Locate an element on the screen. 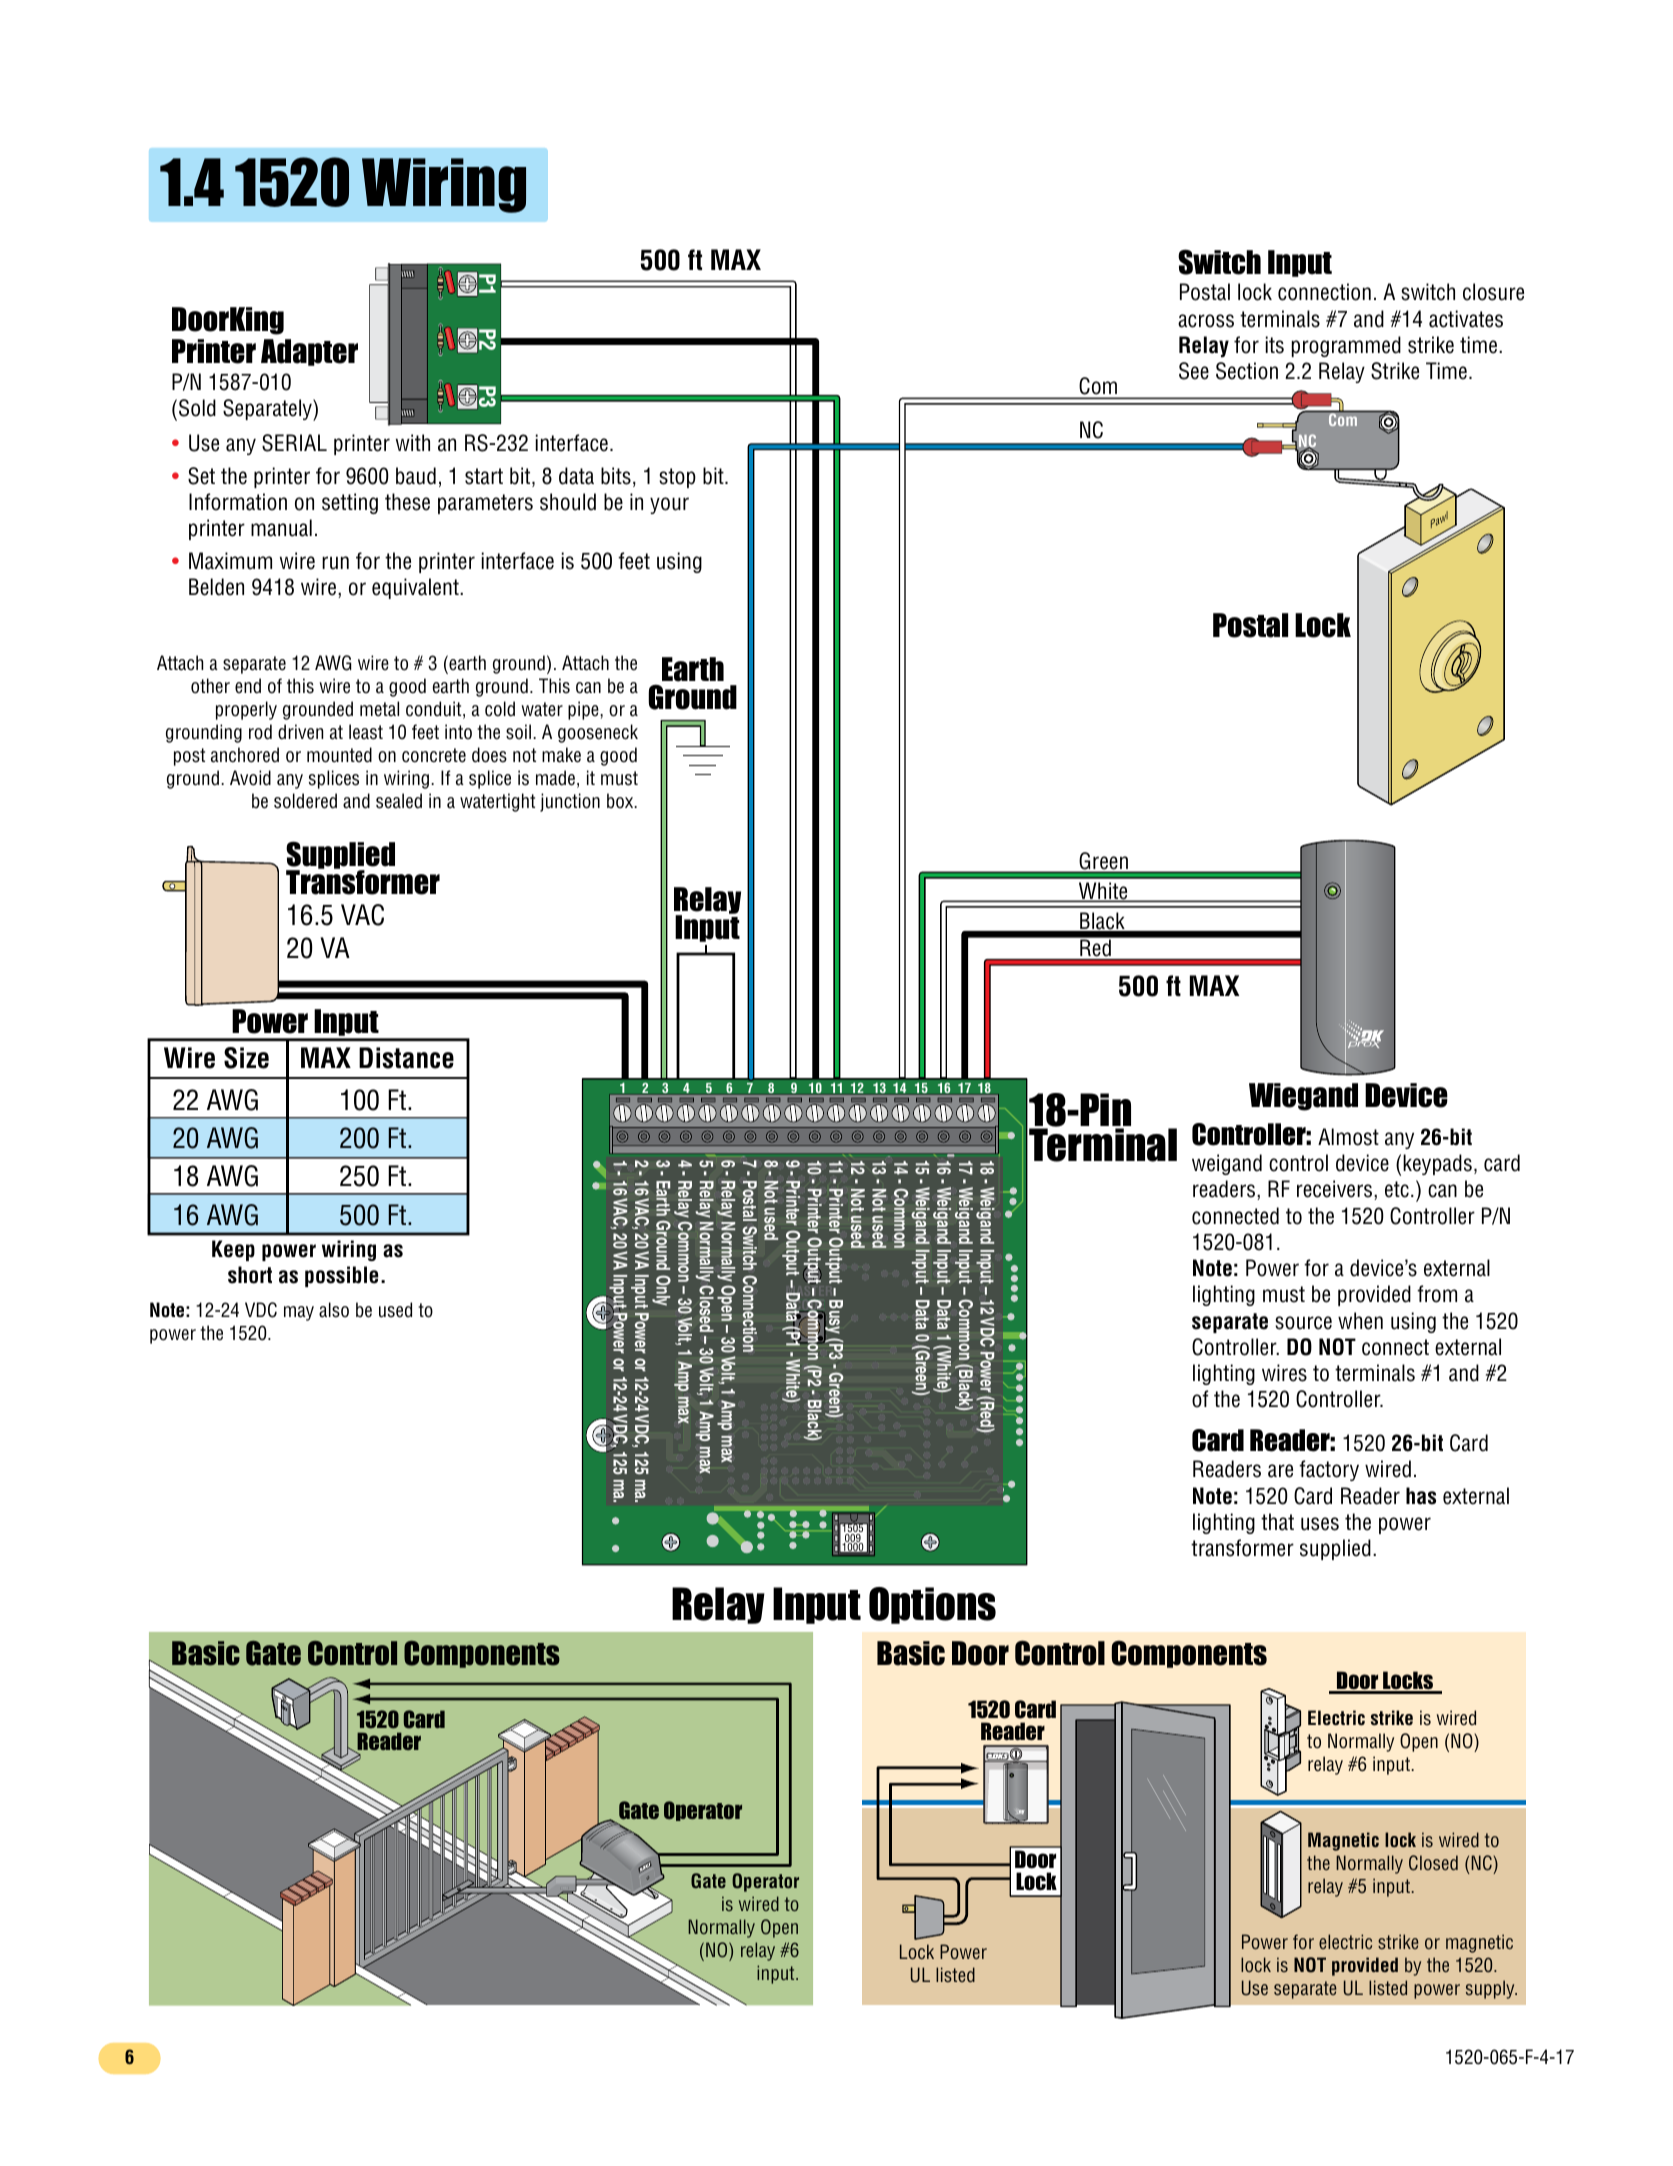  programmed is located at coordinates (1346, 346).
